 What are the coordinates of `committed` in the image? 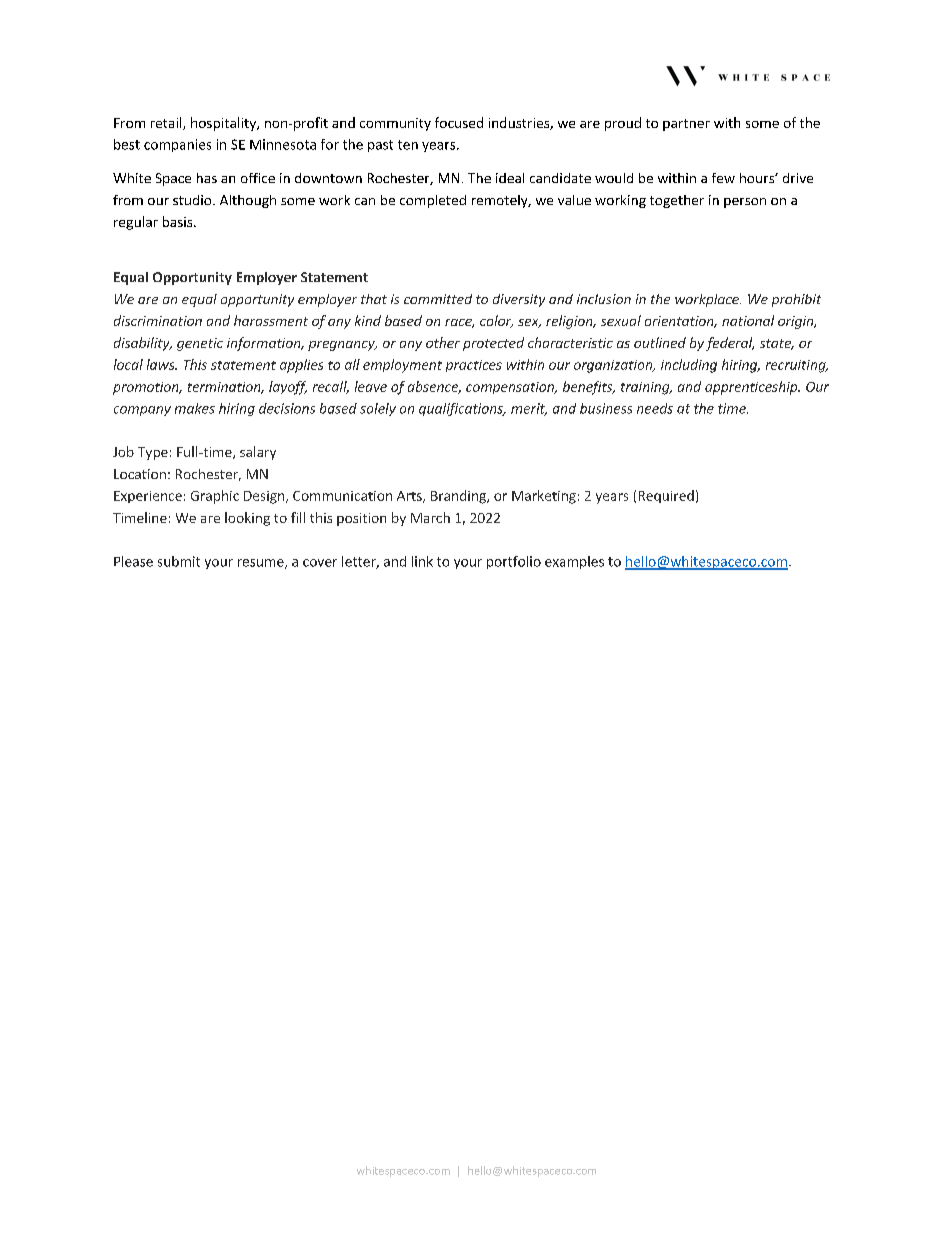 It's located at (438, 299).
